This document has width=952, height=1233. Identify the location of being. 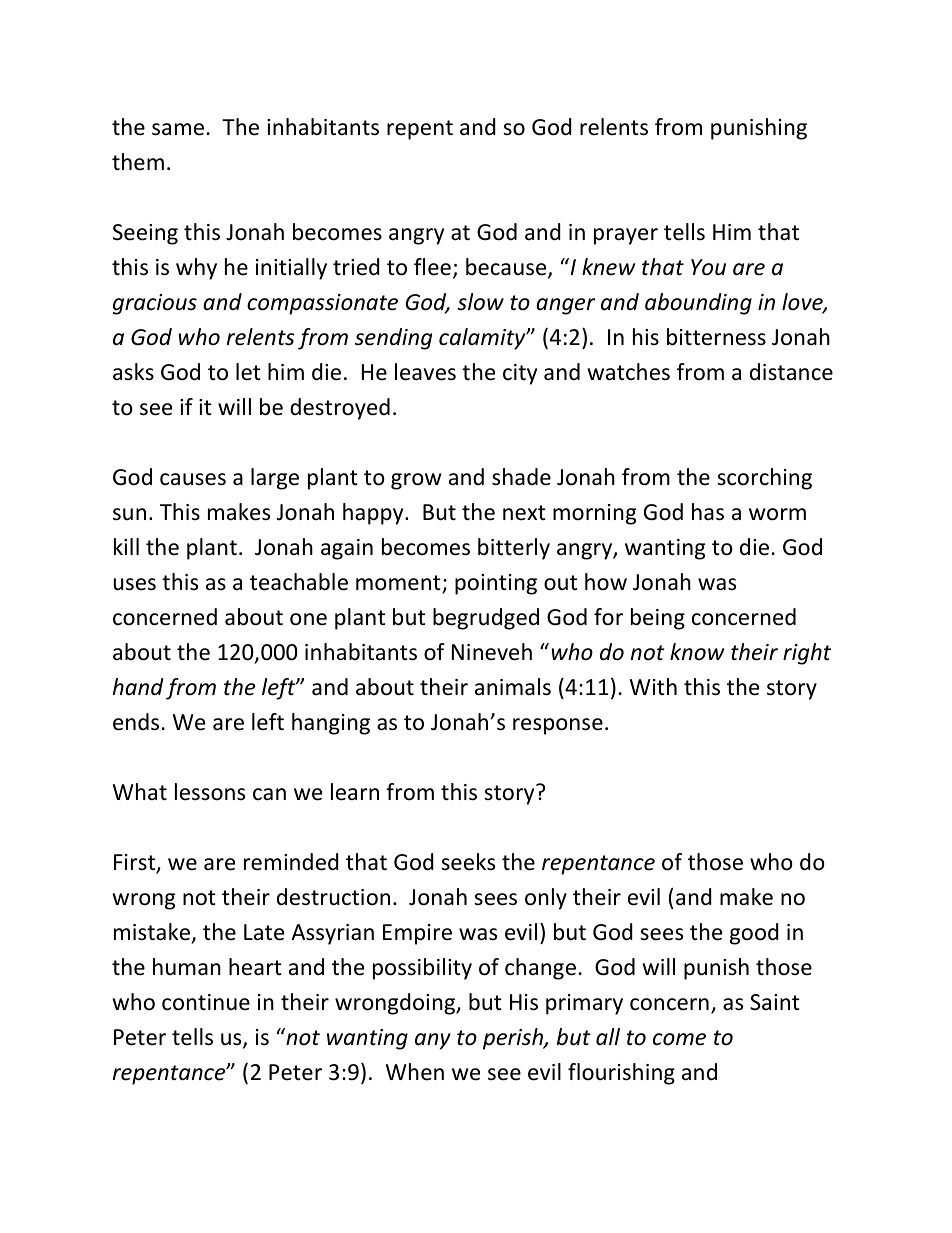
(658, 619).
